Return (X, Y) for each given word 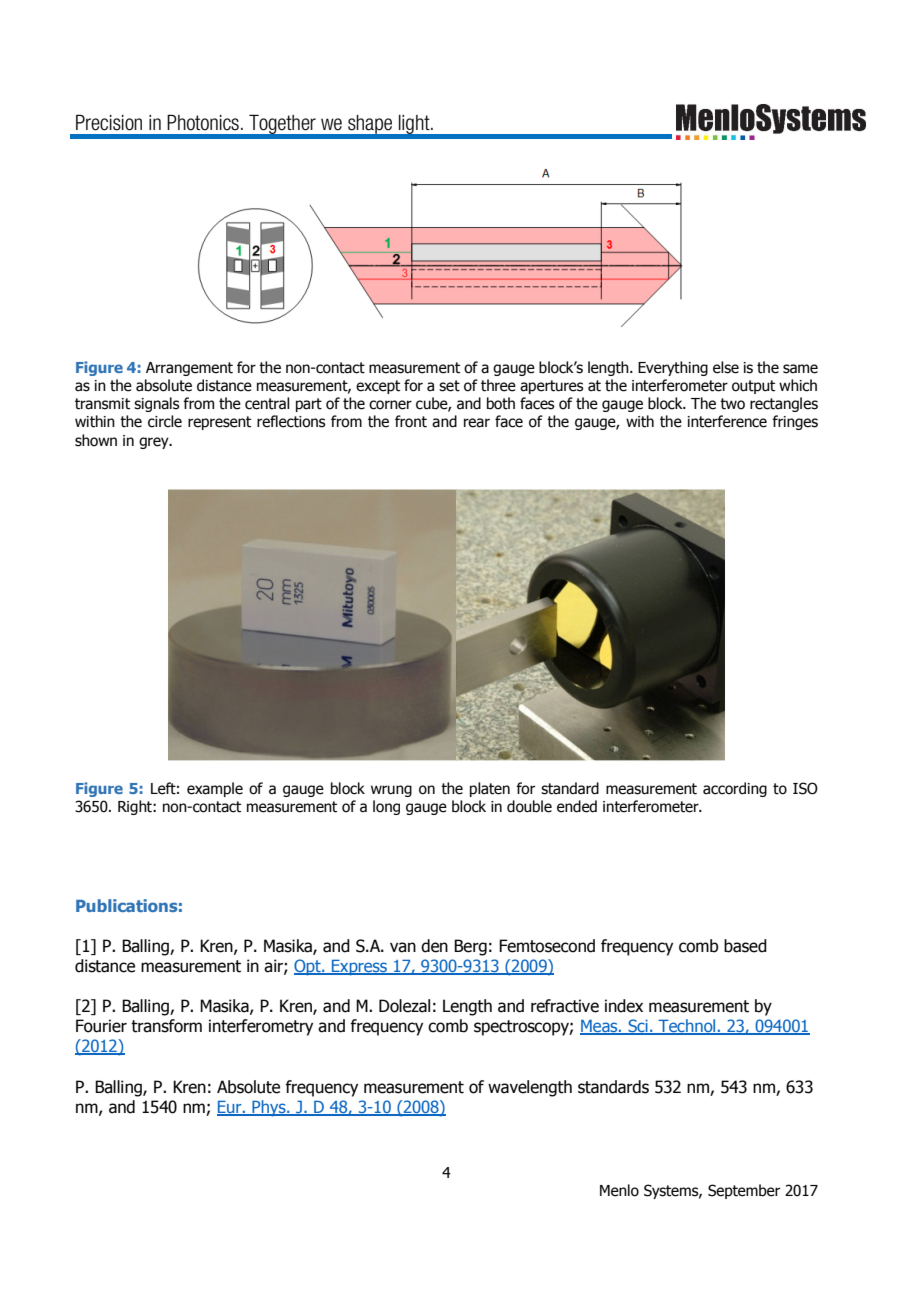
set (449, 386)
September (744, 1191)
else (726, 367)
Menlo (619, 1190)
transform (166, 1026)
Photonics (203, 123)
